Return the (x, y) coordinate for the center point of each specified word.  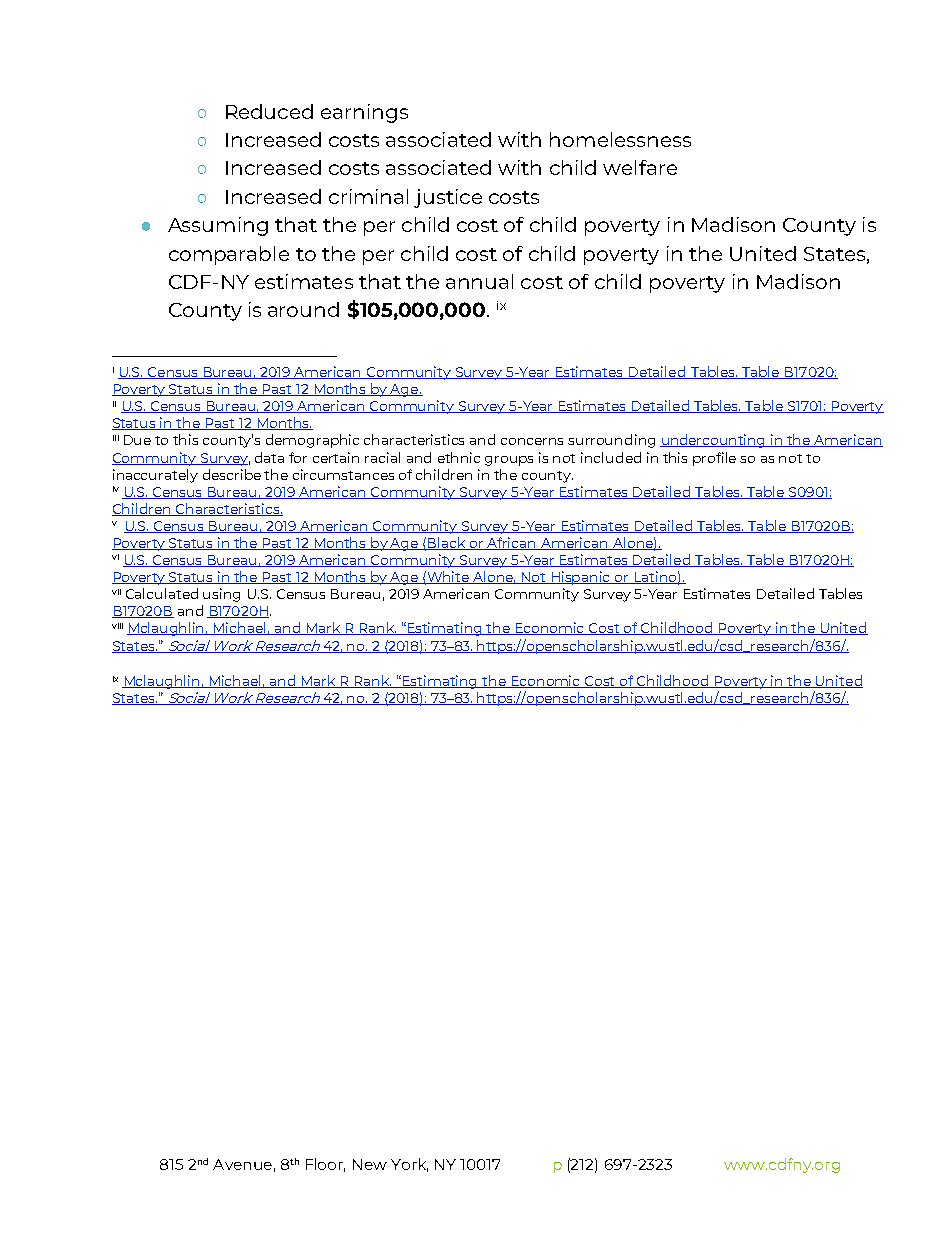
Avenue (242, 1164)
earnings (364, 113)
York (409, 1165)
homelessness (620, 139)
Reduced (269, 111)
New (370, 1164)
